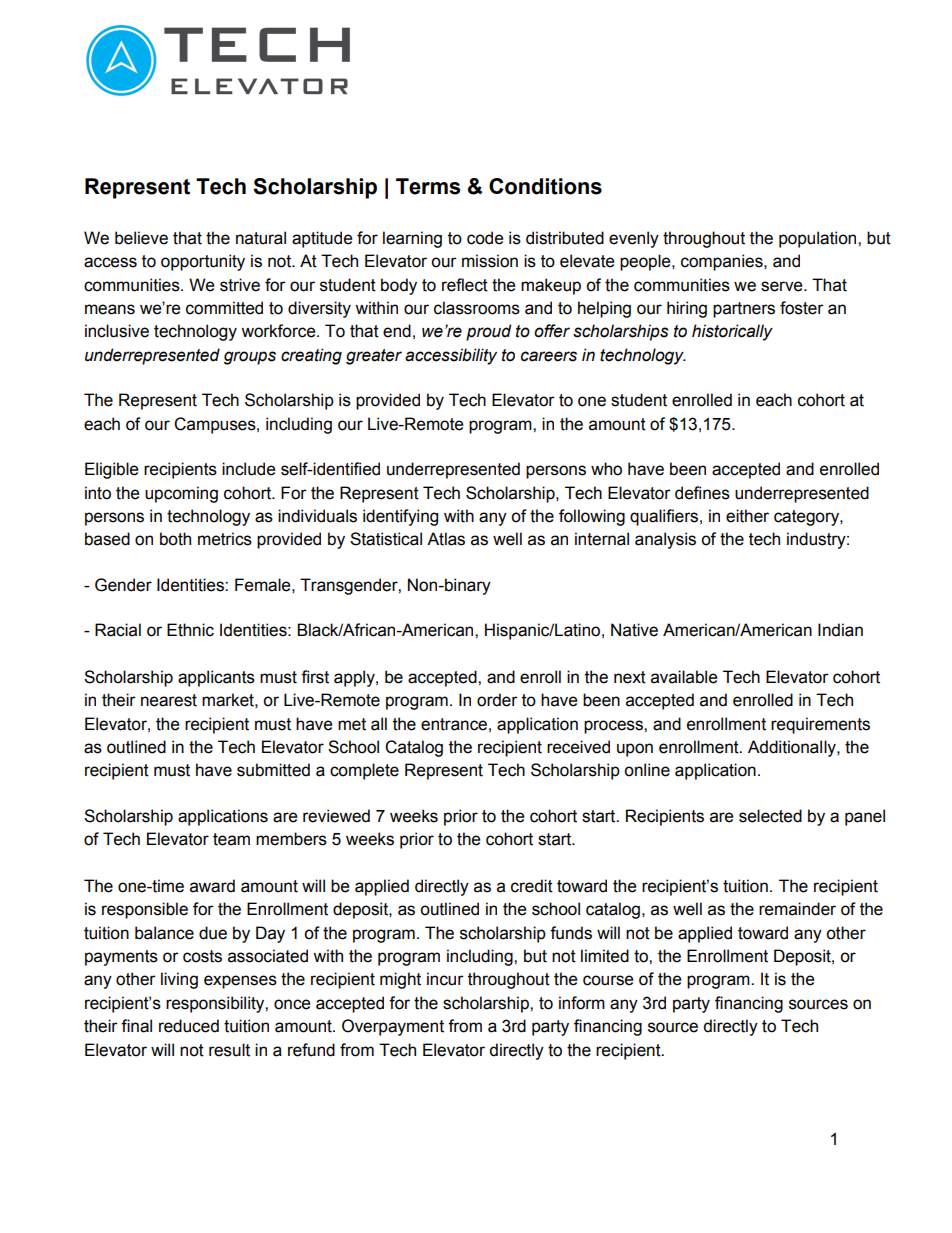 The width and height of the document is (952, 1233). I want to click on requirements, so click(820, 725).
